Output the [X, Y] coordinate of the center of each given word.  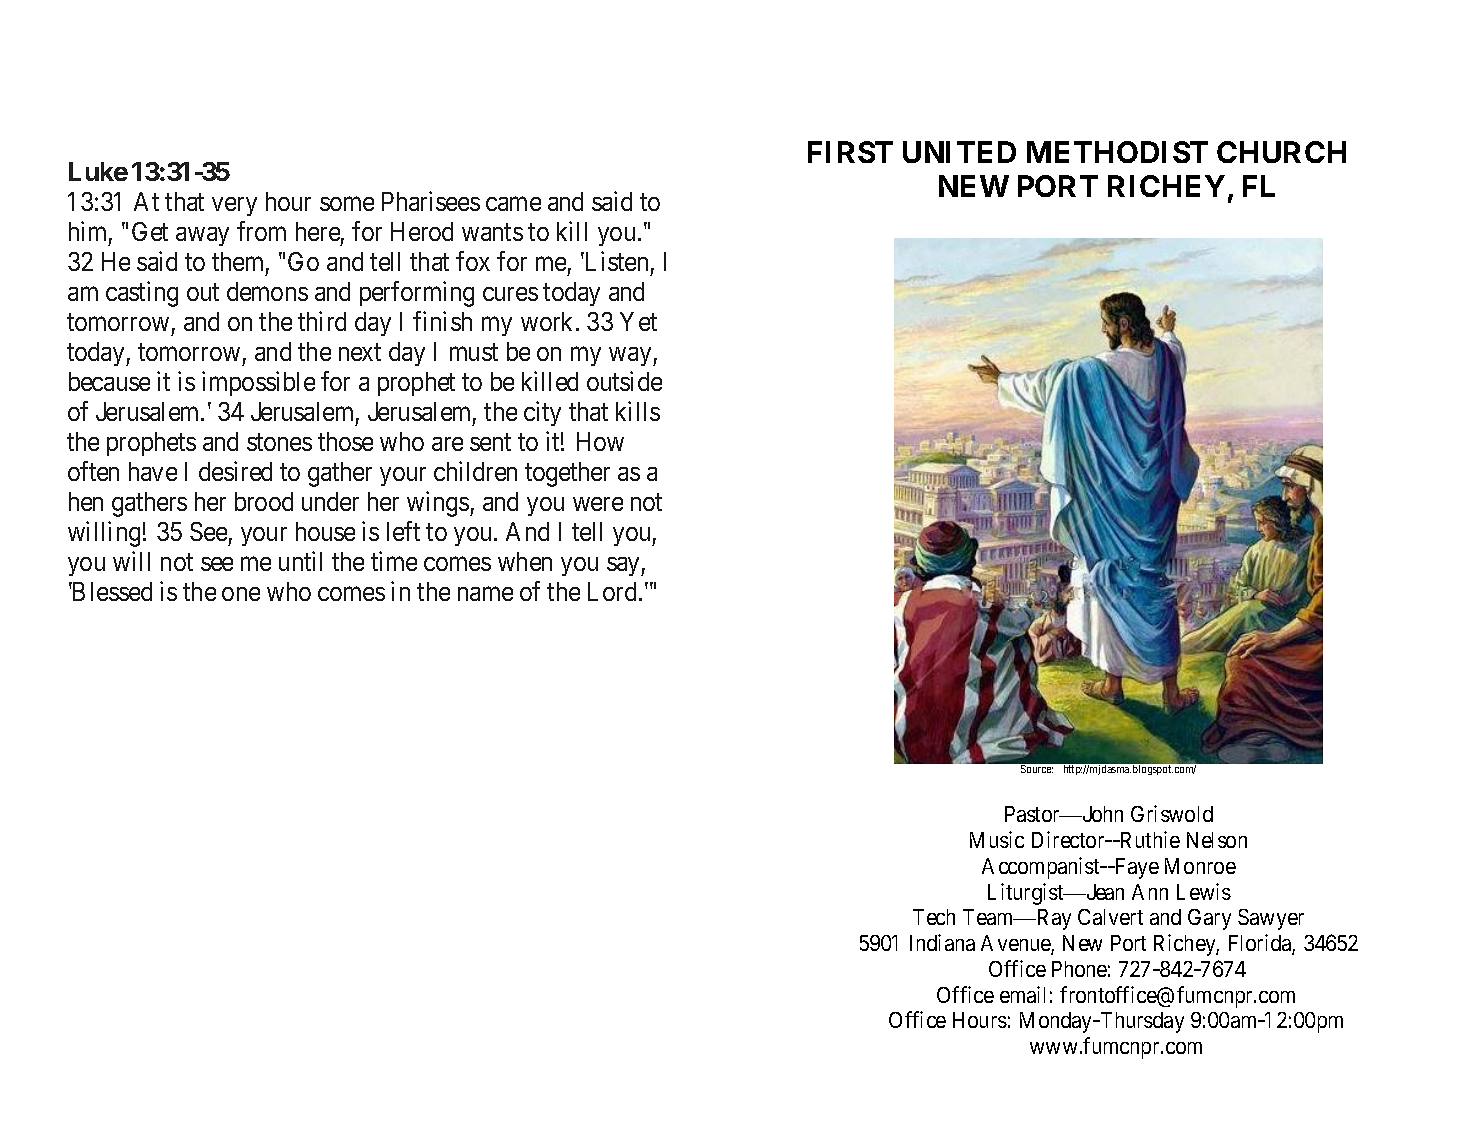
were [598, 504]
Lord [612, 591]
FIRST [850, 152]
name [485, 594]
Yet [638, 321]
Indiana [942, 942]
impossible [258, 383]
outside [624, 381]
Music [997, 839]
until [300, 561]
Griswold [1172, 813]
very [234, 206]
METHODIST [1117, 152]
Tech [934, 917]
